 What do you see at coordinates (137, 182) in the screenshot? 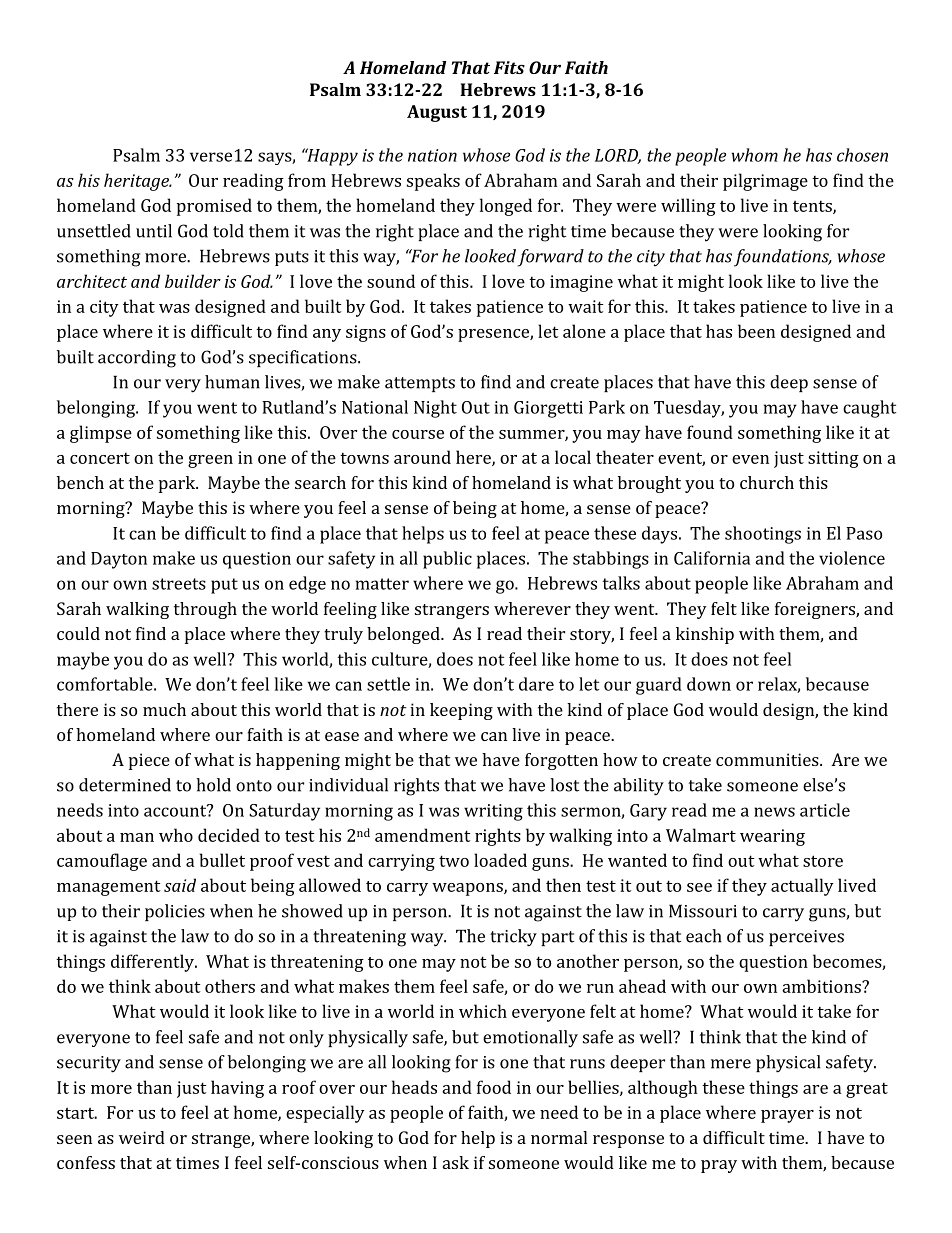
I see `heritage` at bounding box center [137, 182].
